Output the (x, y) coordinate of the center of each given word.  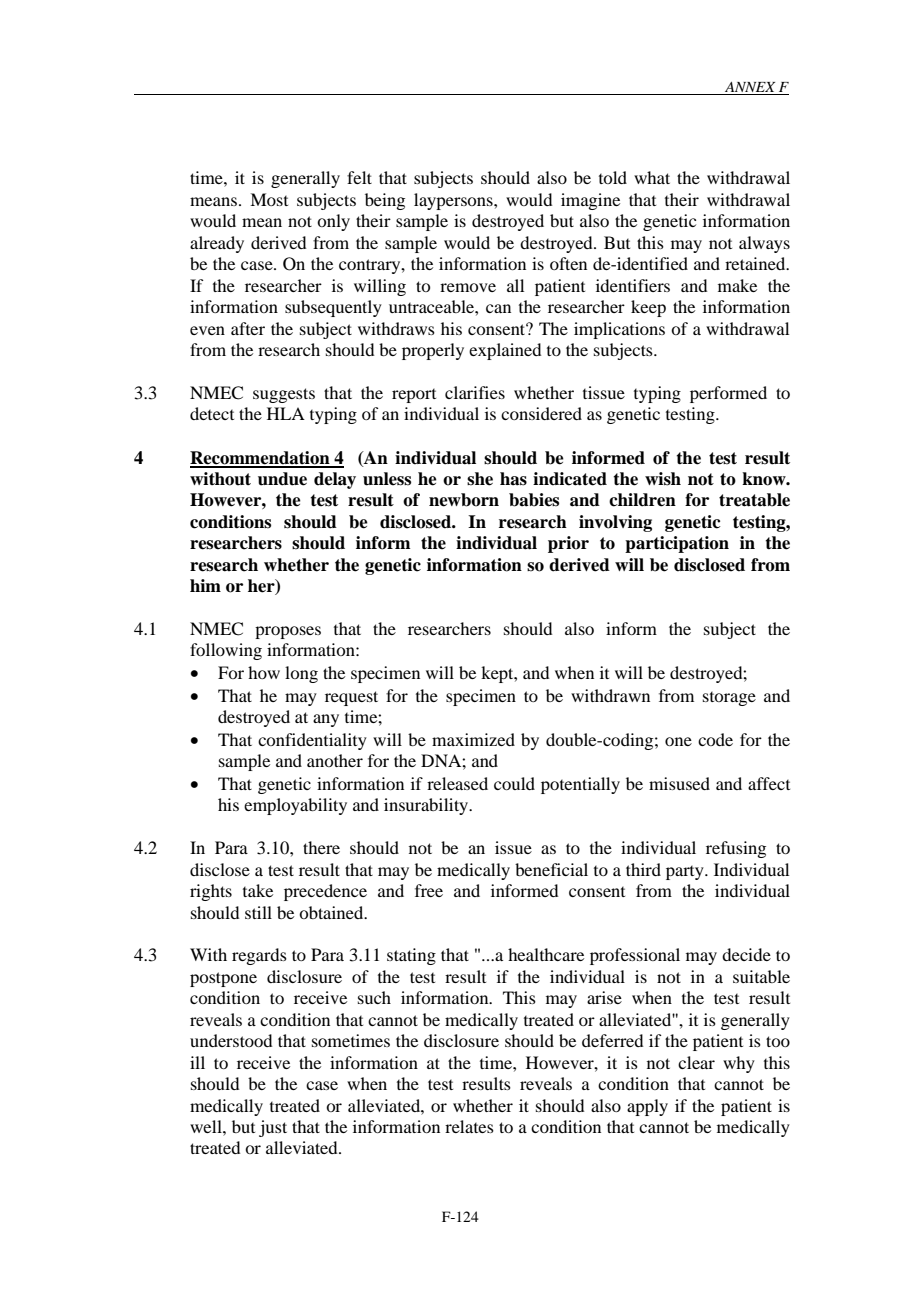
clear (696, 1062)
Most (269, 199)
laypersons (454, 201)
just (273, 1128)
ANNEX (750, 88)
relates (469, 1126)
